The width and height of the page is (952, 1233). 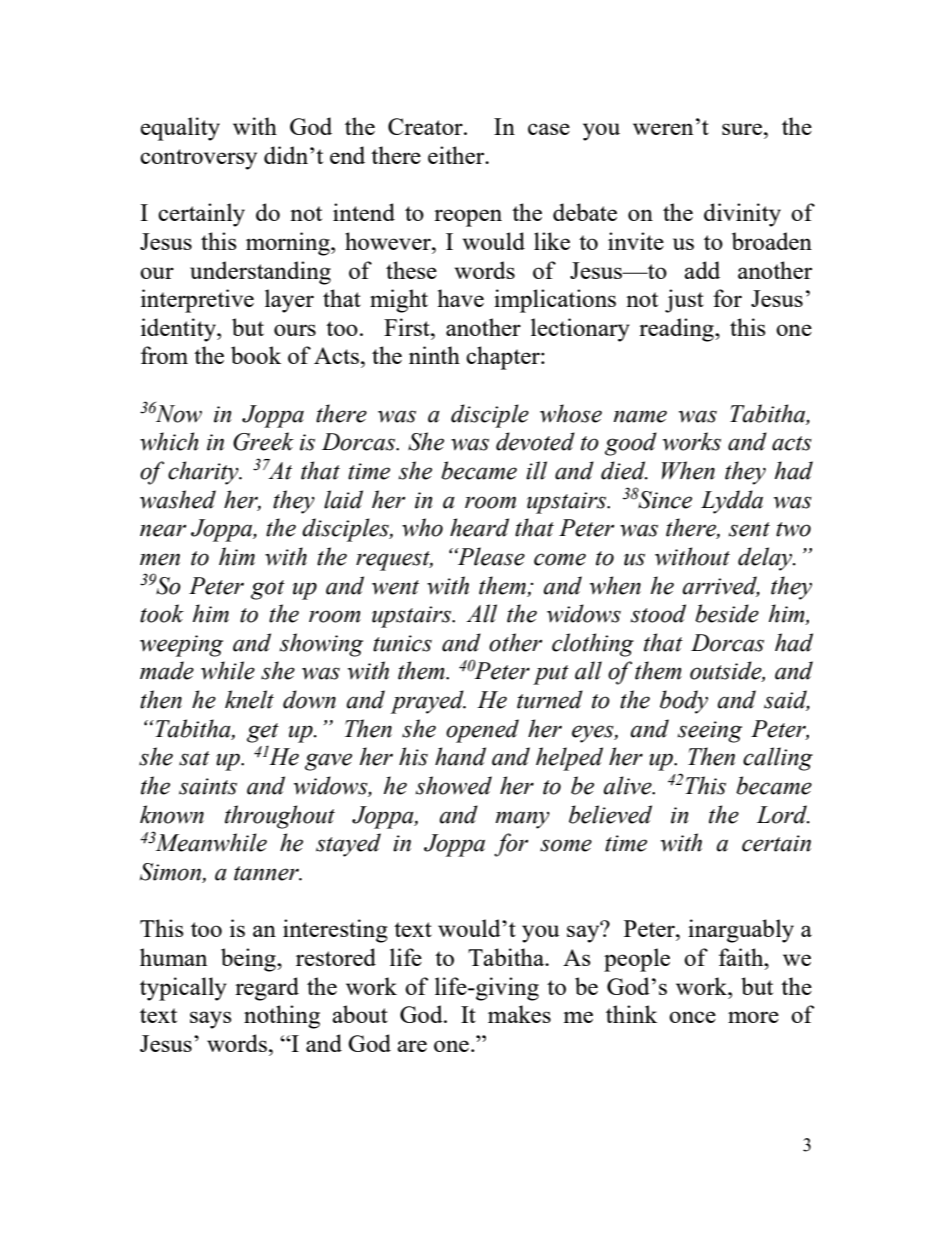 What do you see at coordinates (211, 1020) in the page?
I see `says` at bounding box center [211, 1020].
